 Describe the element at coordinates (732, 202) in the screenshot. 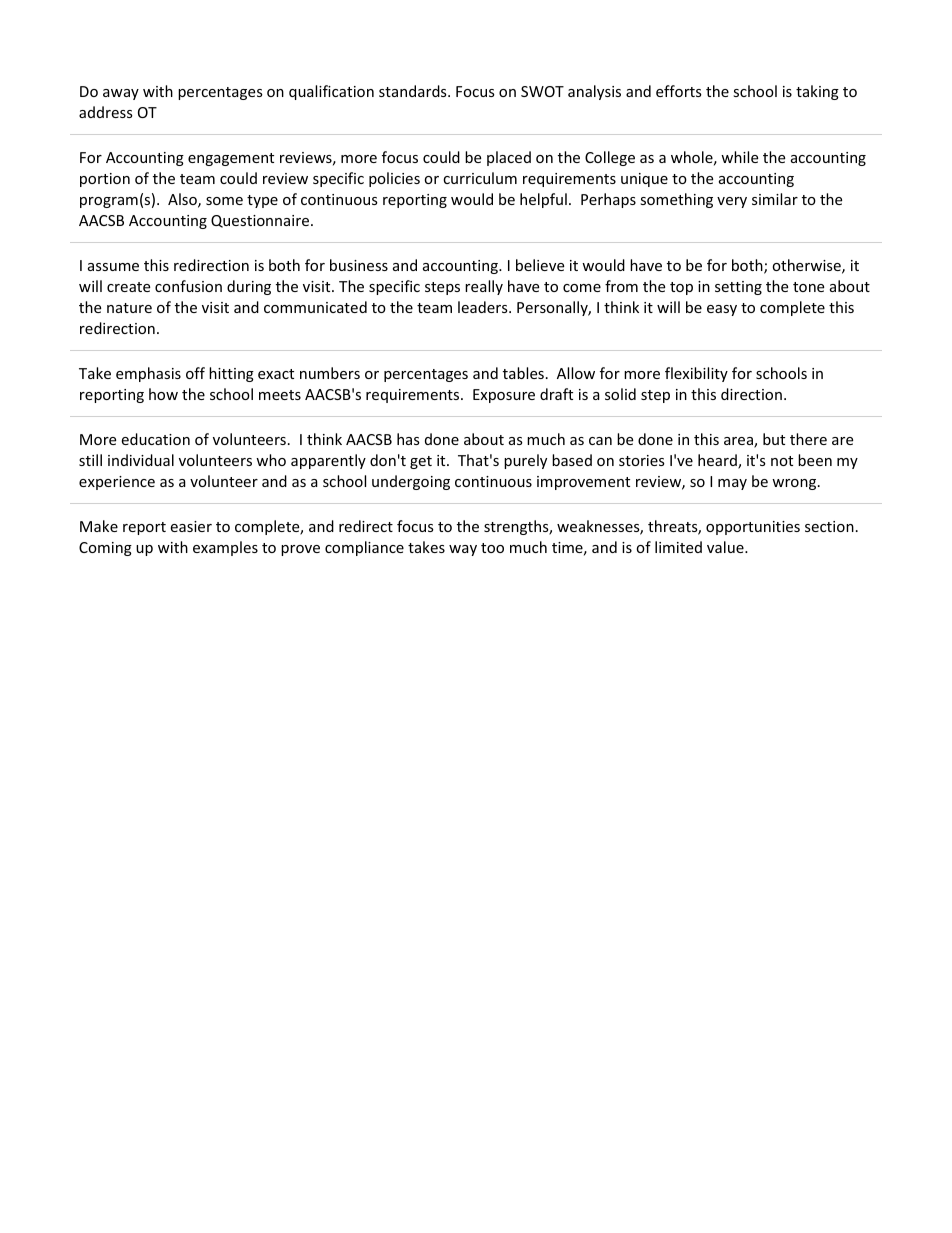

I see `very` at that location.
